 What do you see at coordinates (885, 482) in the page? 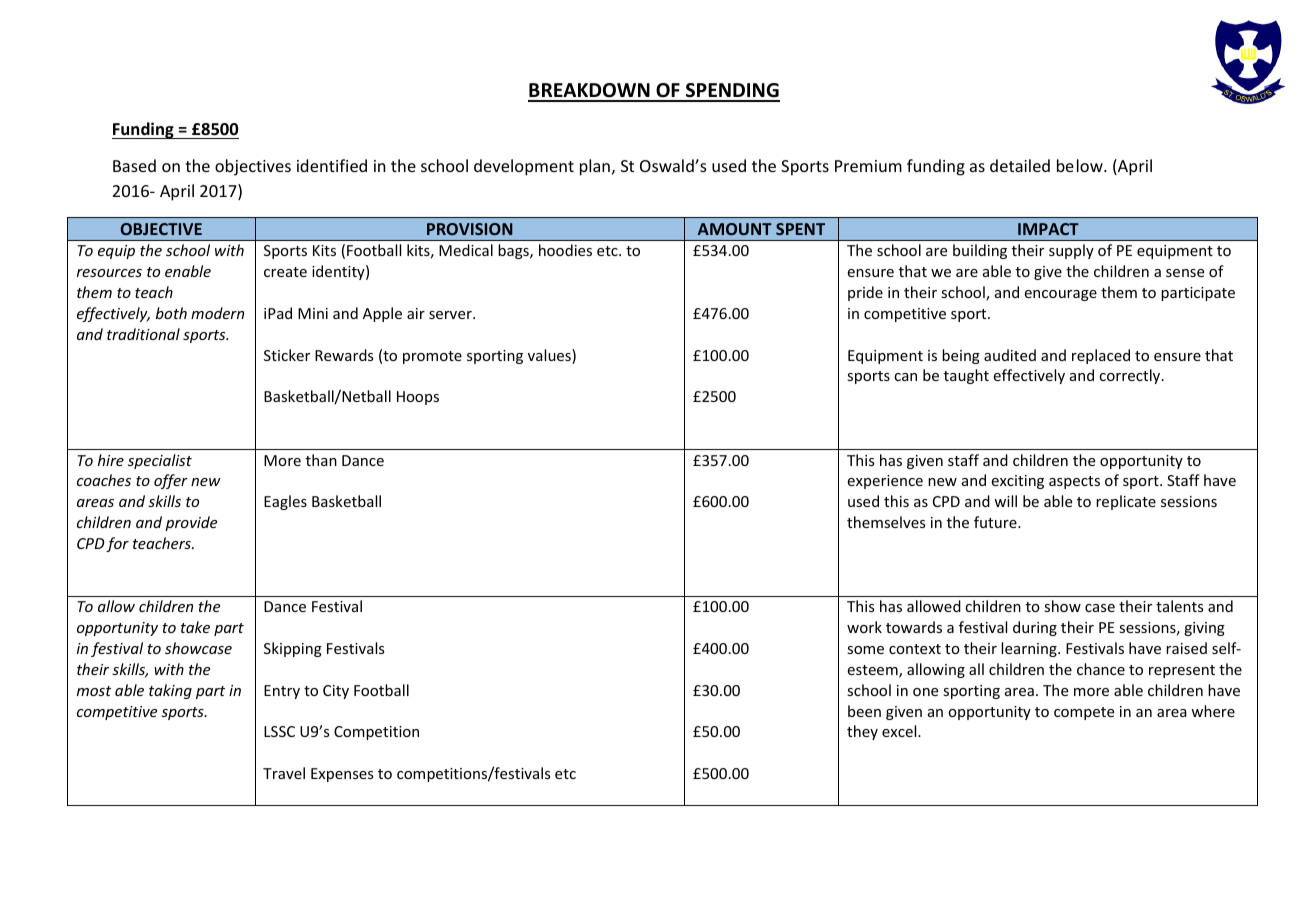
I see `experience` at bounding box center [885, 482].
